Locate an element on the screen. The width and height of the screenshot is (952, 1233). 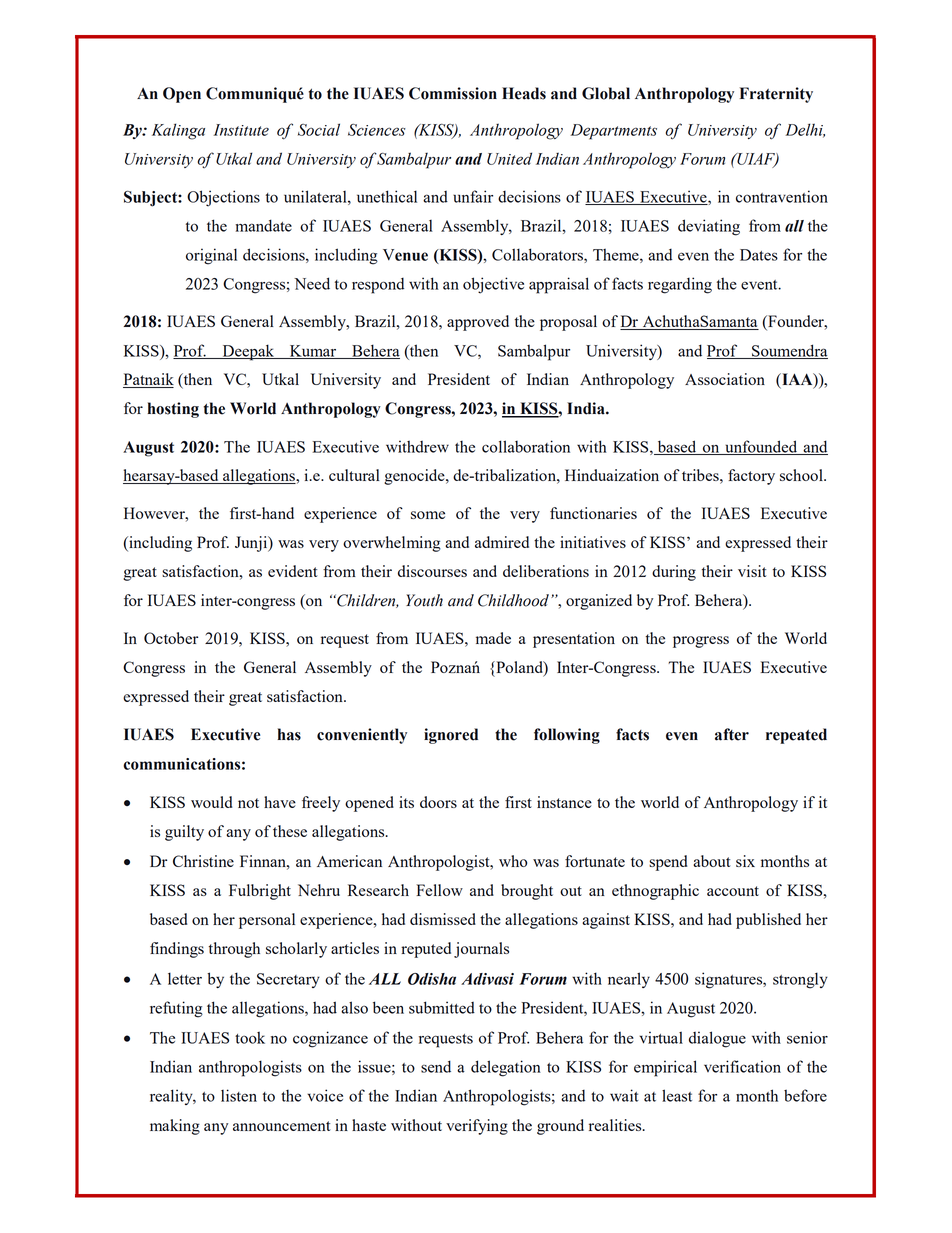
Childhood is located at coordinates (513, 600).
